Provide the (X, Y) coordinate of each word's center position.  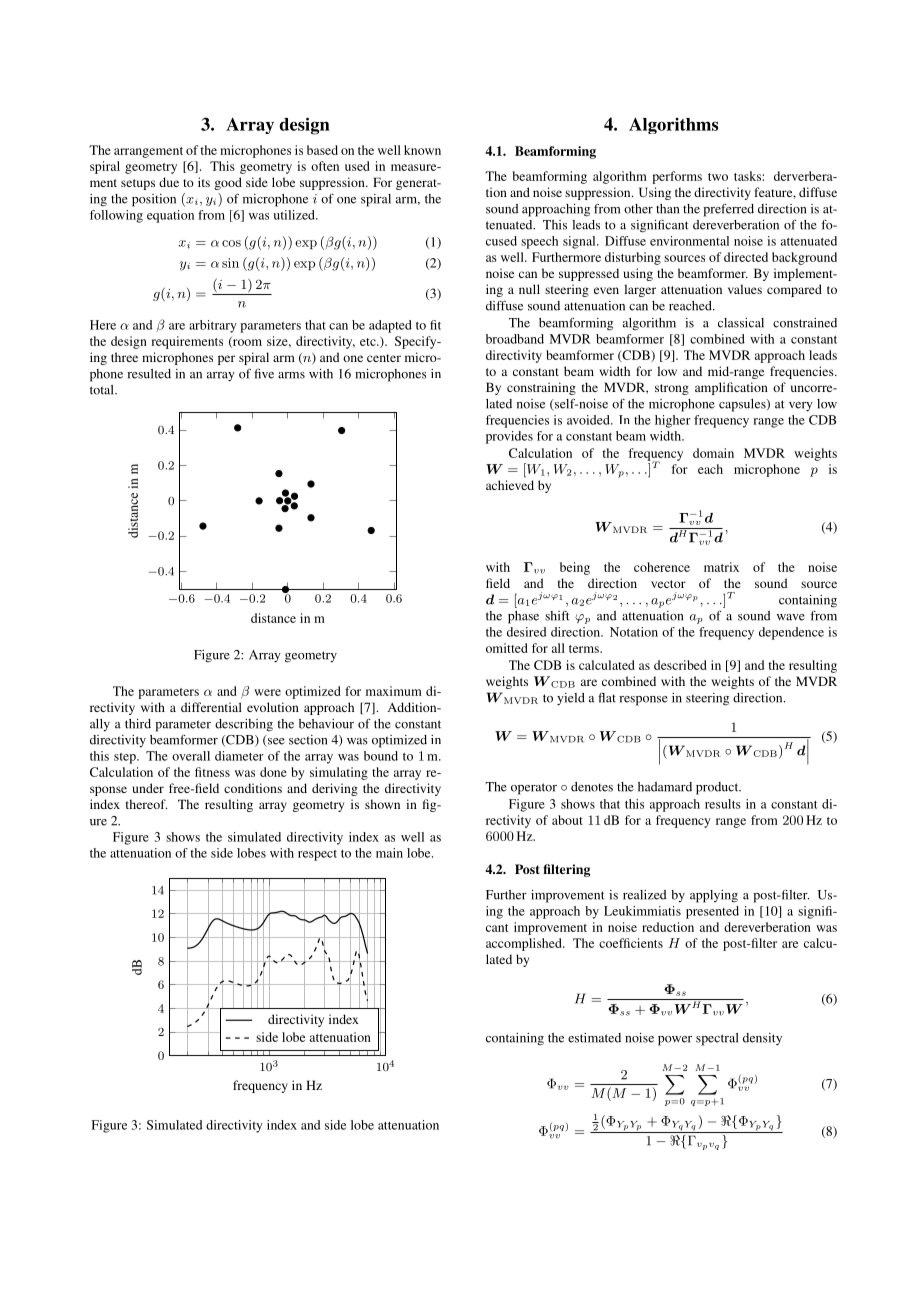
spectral (717, 1039)
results (723, 804)
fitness (212, 772)
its (204, 182)
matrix (721, 567)
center (384, 358)
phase (523, 617)
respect (317, 855)
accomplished (525, 944)
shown (382, 804)
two (718, 177)
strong (672, 389)
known (422, 150)
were (267, 692)
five (264, 373)
